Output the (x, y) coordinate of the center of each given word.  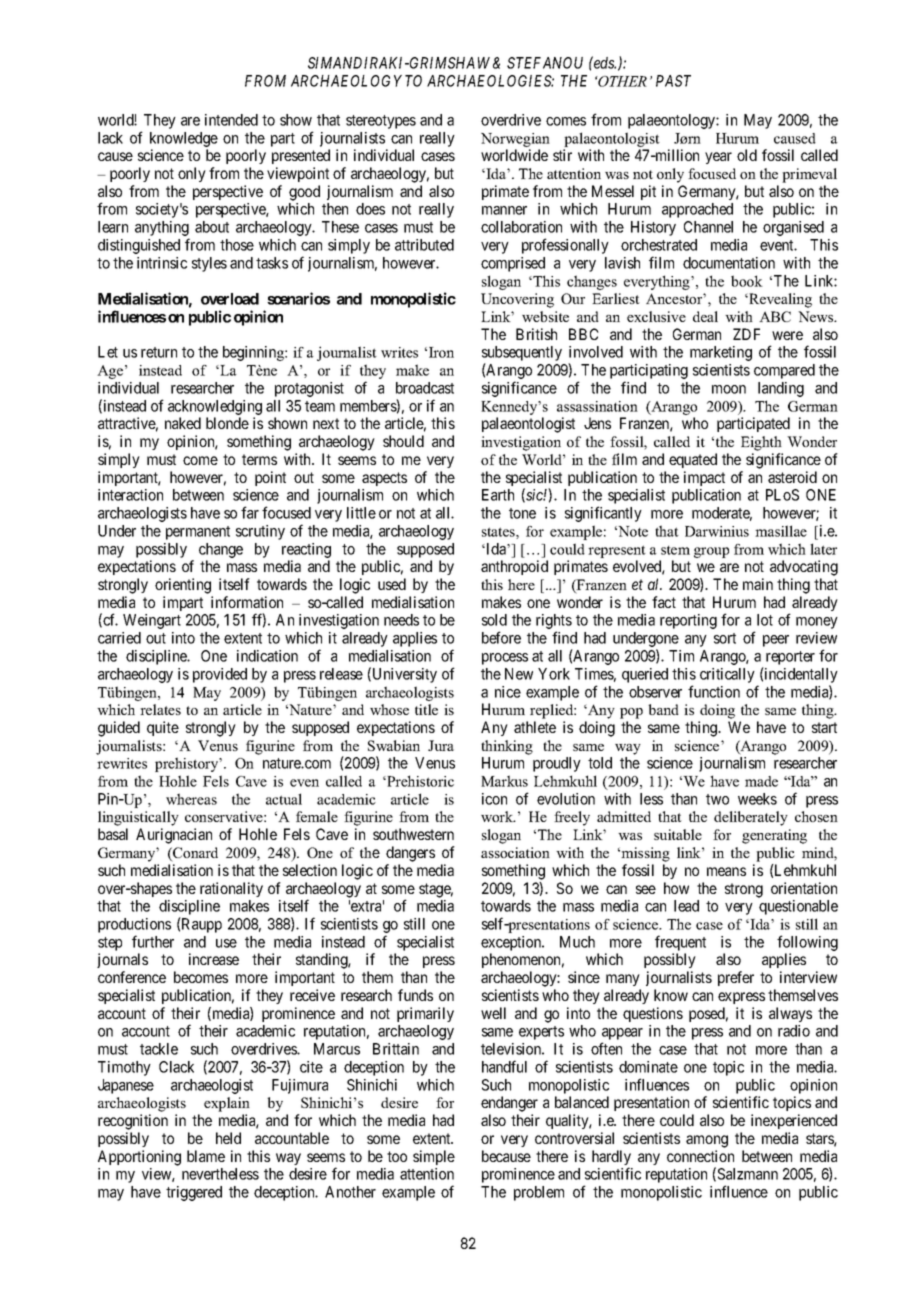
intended (231, 120)
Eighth (761, 443)
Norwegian (515, 140)
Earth (498, 495)
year (718, 158)
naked (183, 423)
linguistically (138, 818)
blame (206, 1156)
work (498, 816)
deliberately (751, 818)
